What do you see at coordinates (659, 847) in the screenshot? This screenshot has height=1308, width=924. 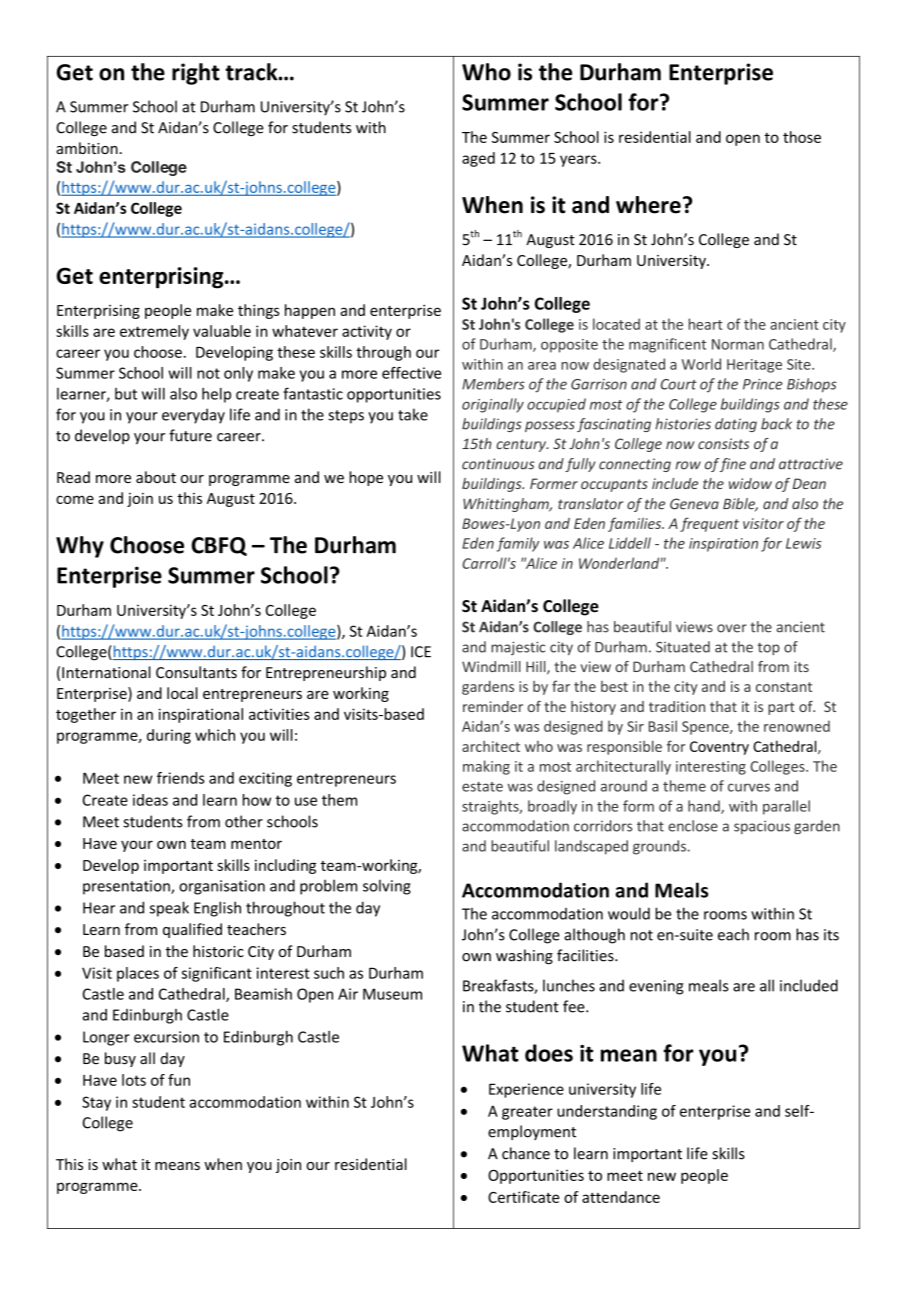 I see `grounds` at bounding box center [659, 847].
